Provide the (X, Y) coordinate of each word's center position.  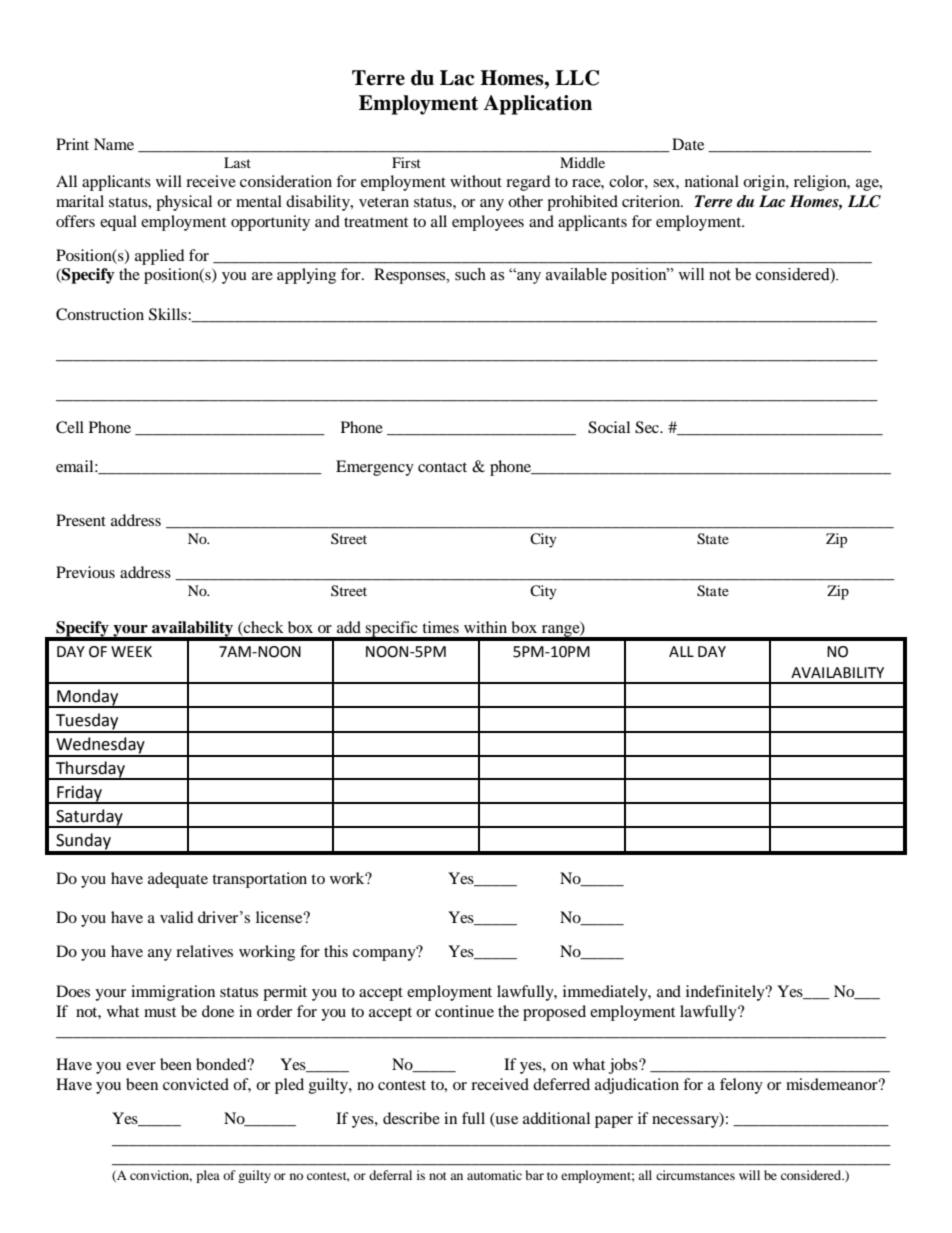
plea (208, 1176)
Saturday (89, 818)
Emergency (375, 468)
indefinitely (726, 993)
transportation (259, 880)
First (406, 162)
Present (81, 520)
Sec (648, 427)
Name (114, 144)
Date (688, 144)
